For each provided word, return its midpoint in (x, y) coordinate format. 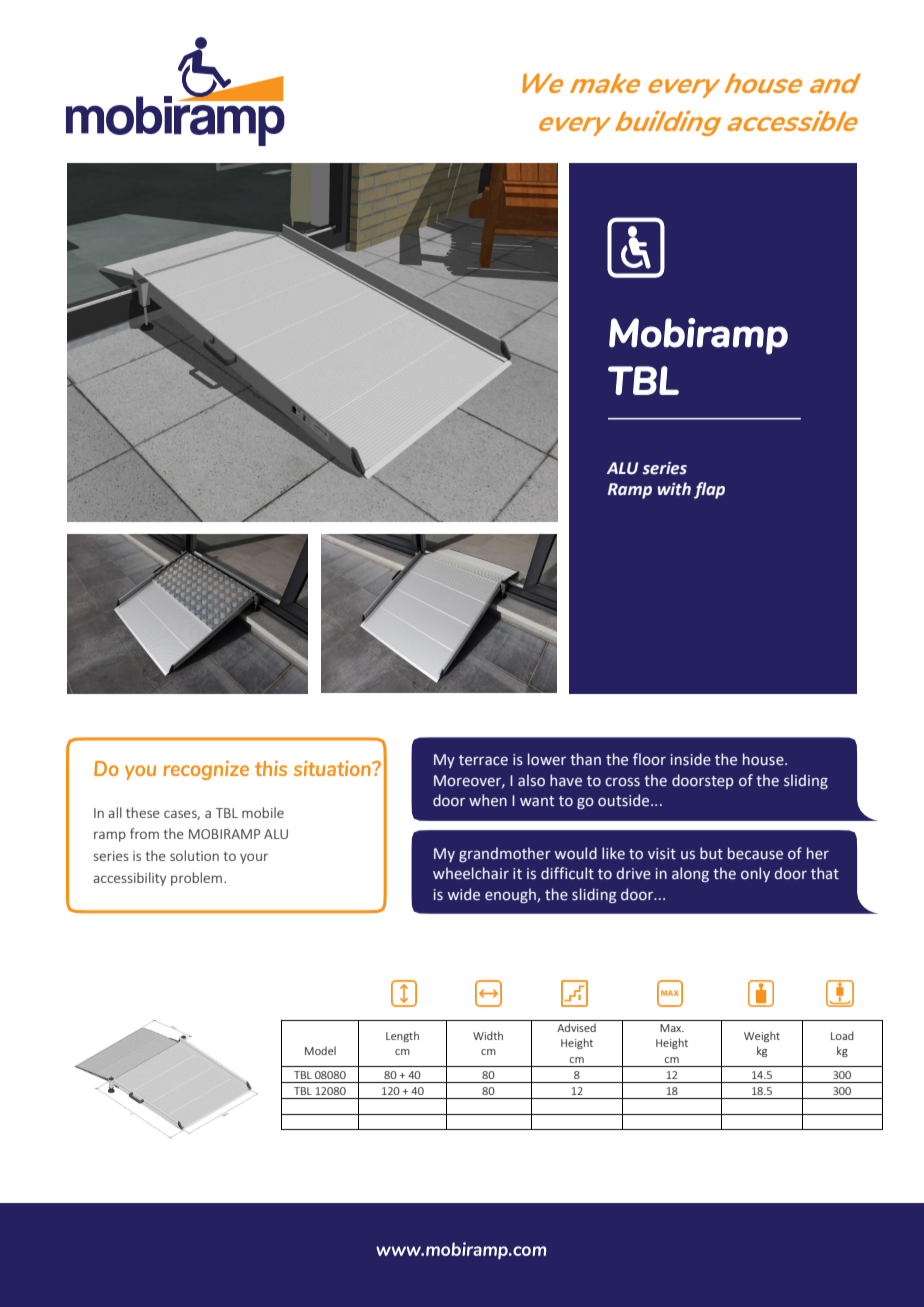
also (531, 780)
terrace (483, 760)
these (143, 812)
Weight (762, 1036)
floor (649, 759)
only (755, 874)
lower (547, 759)
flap (709, 490)
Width (488, 1035)
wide (464, 894)
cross (622, 782)
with (674, 489)
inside (691, 759)
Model (320, 1050)
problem (196, 879)
